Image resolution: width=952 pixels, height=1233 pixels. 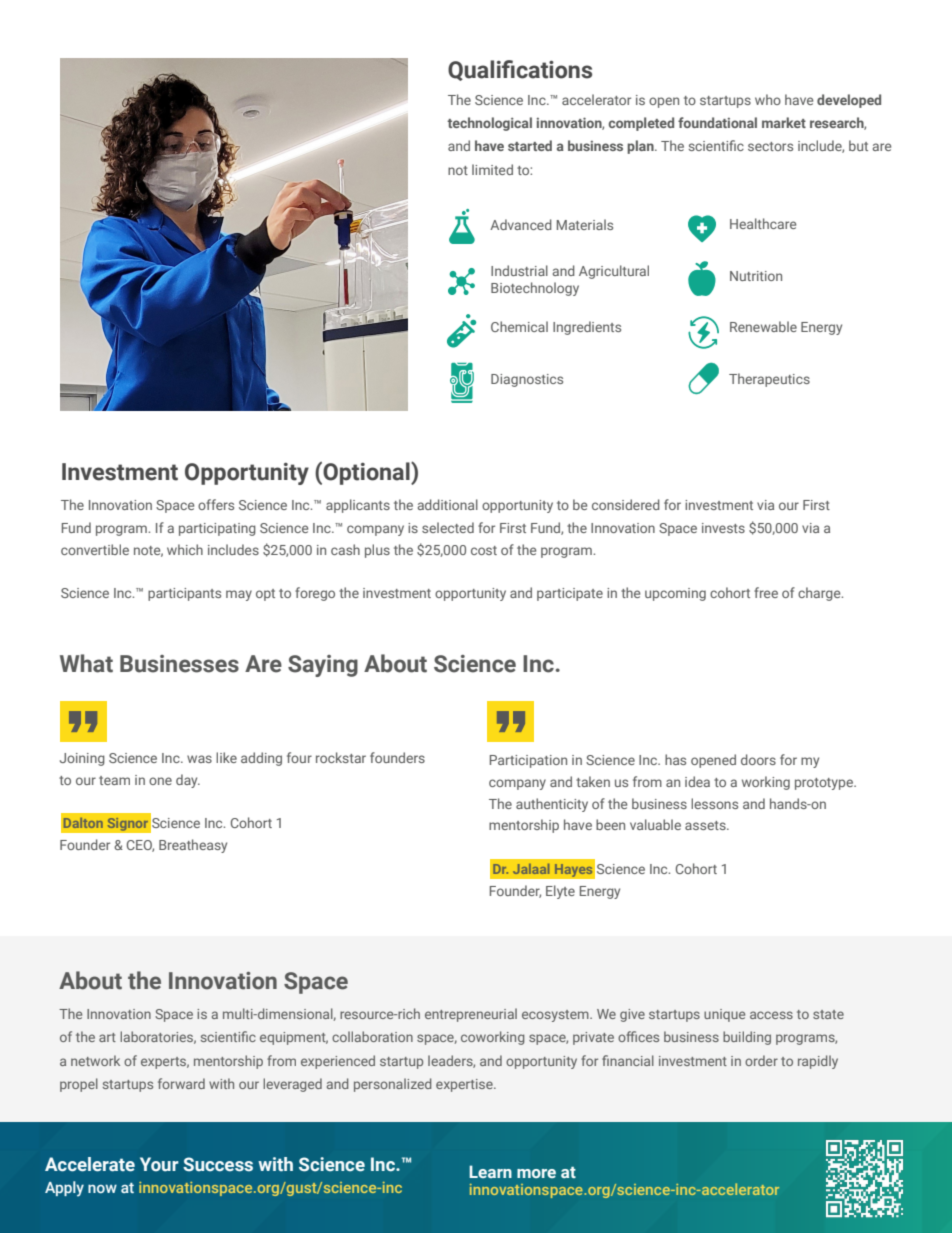 I want to click on Qualifications, so click(x=520, y=70).
